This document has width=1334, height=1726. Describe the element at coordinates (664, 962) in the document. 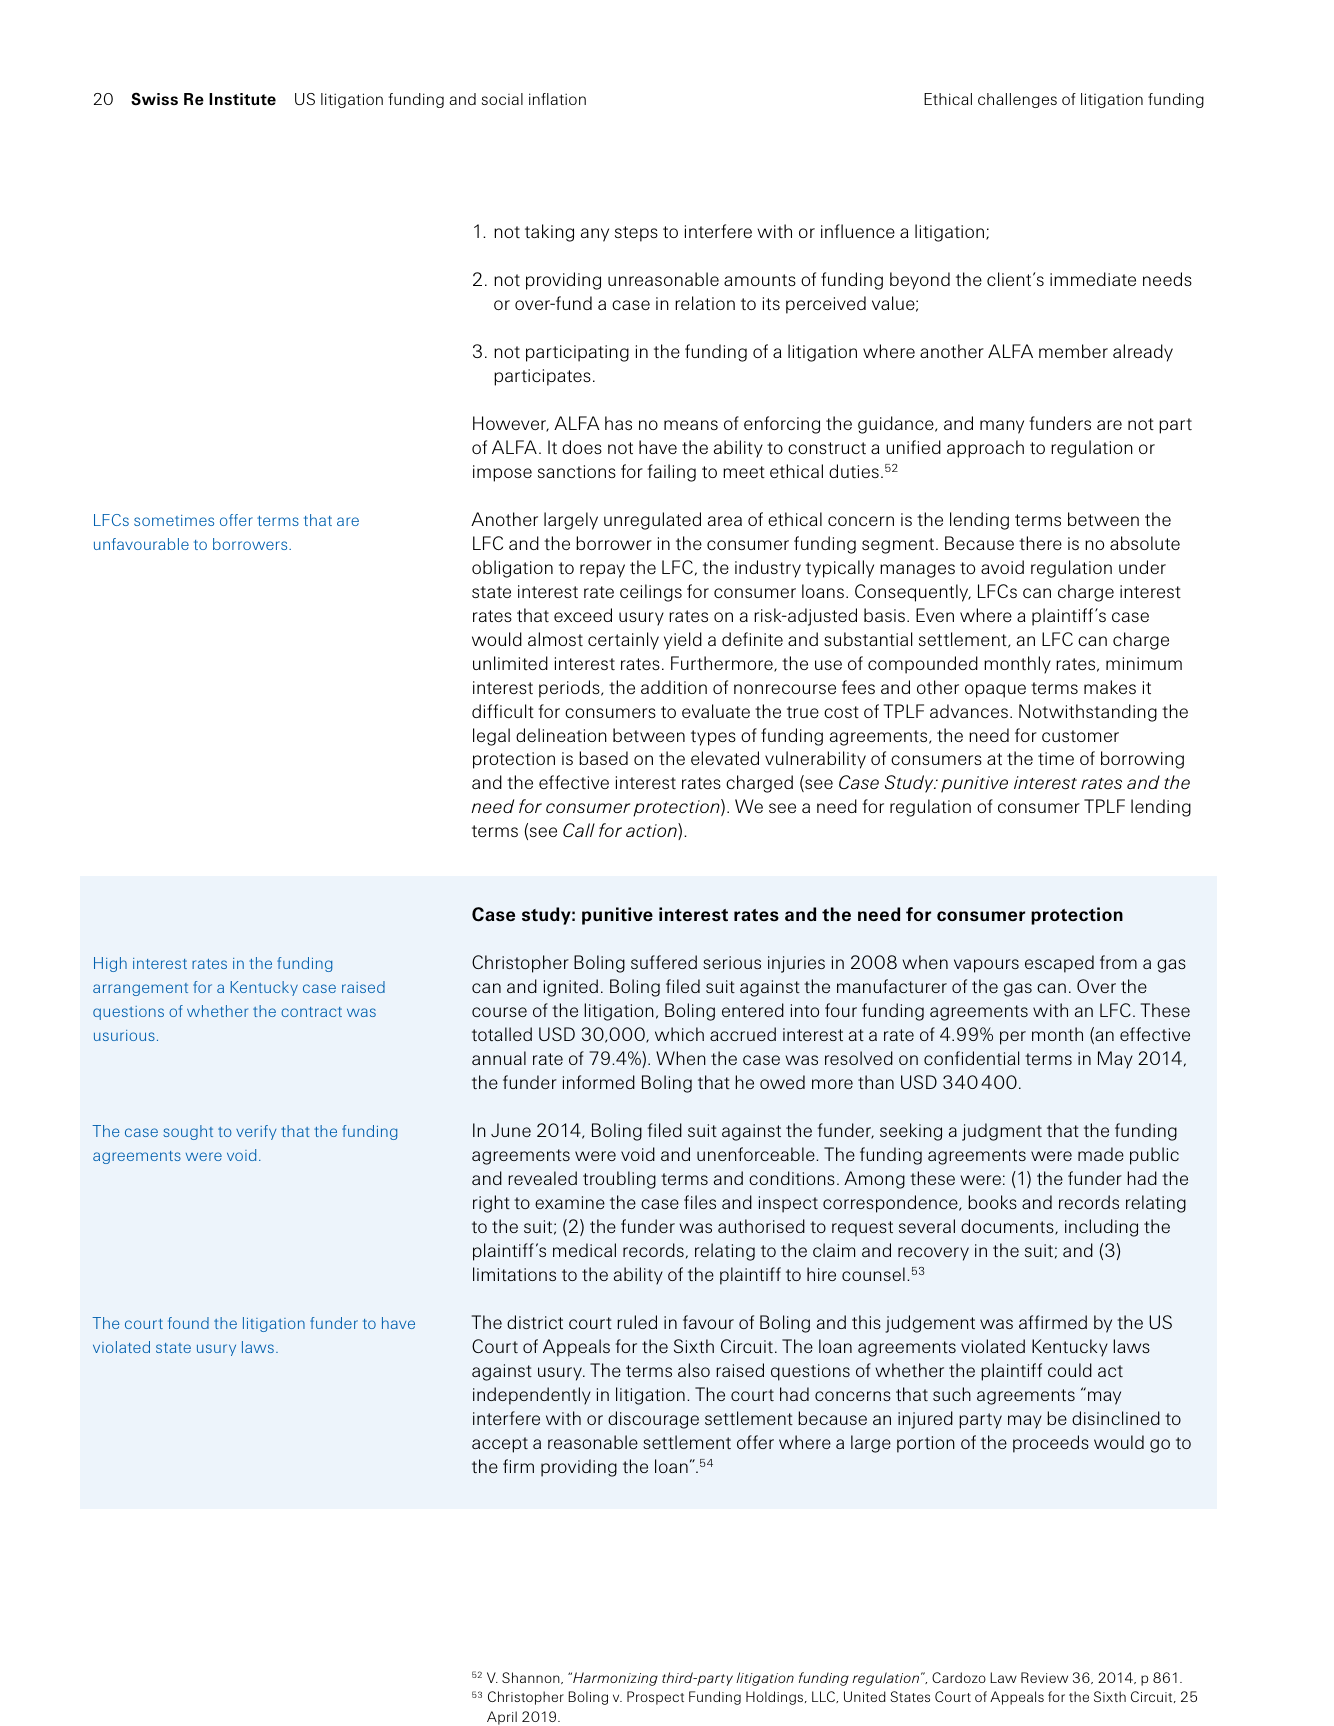

I see `suffered` at that location.
